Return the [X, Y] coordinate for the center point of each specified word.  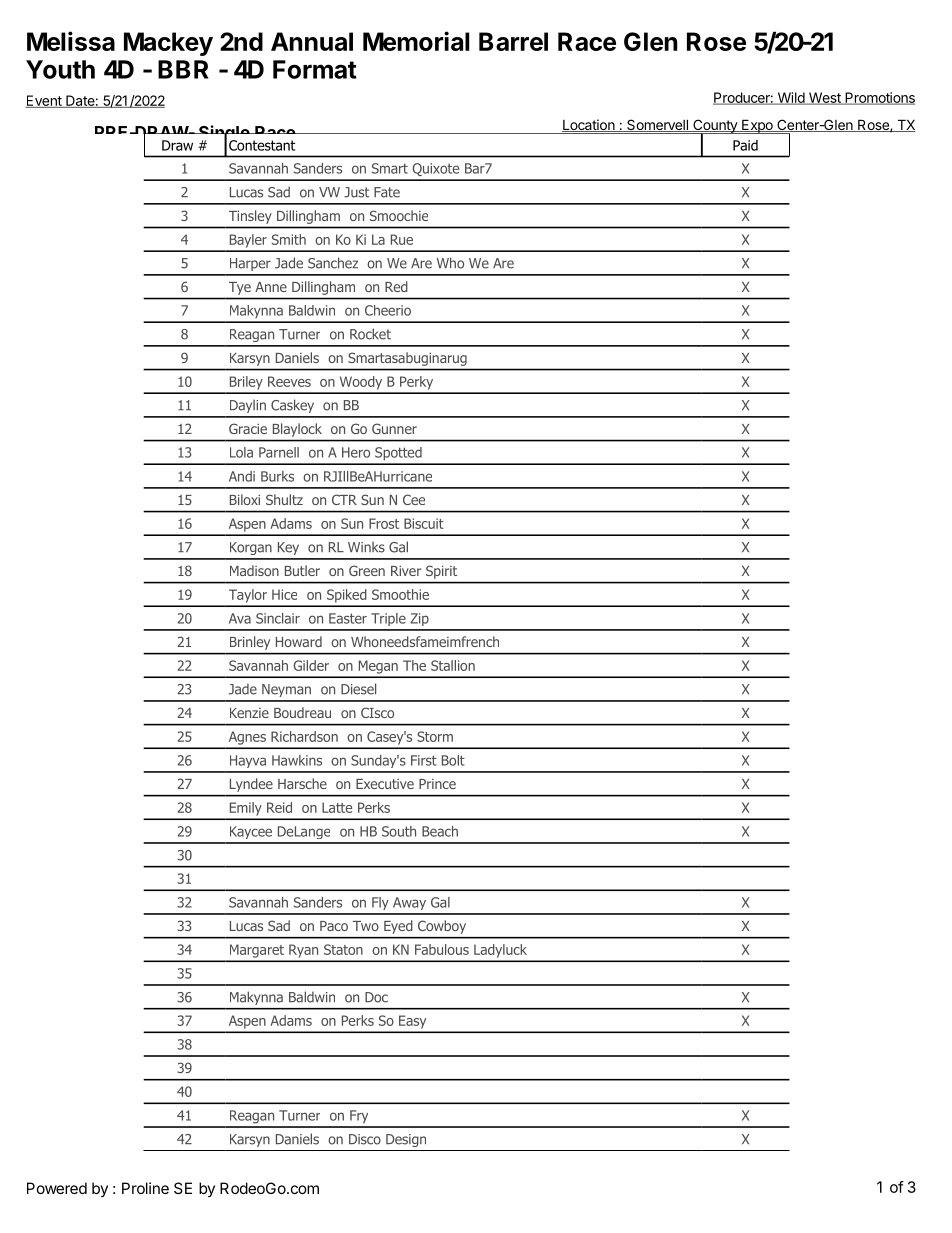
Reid [279, 807]
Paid [745, 145]
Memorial [416, 41]
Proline [145, 1188]
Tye [240, 288]
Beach [440, 831]
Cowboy [442, 927]
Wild [790, 98]
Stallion [453, 665]
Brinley [250, 643]
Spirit [441, 572]
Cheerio [388, 310]
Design [406, 1140]
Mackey [168, 44]
